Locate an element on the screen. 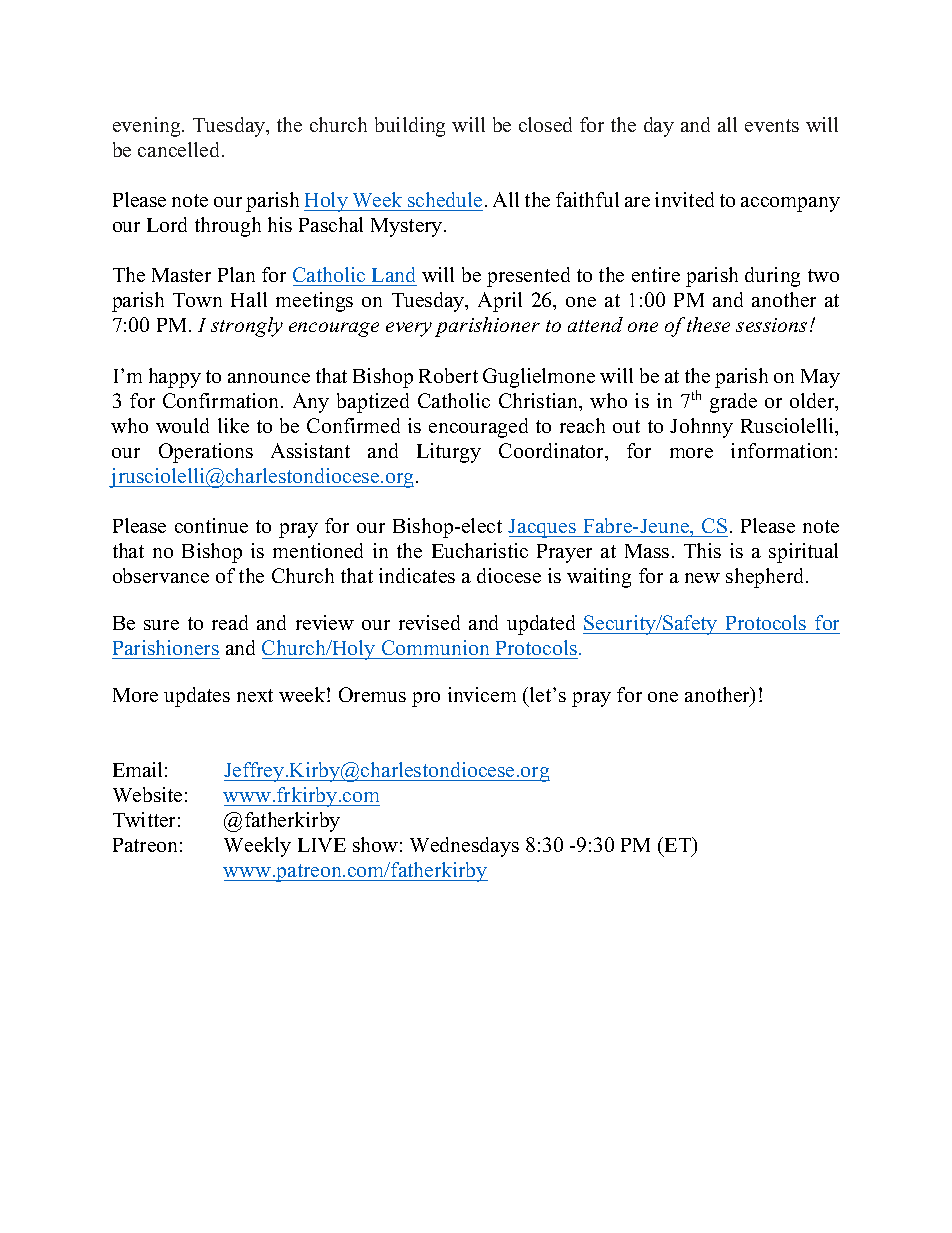  Operations is located at coordinates (206, 453).
